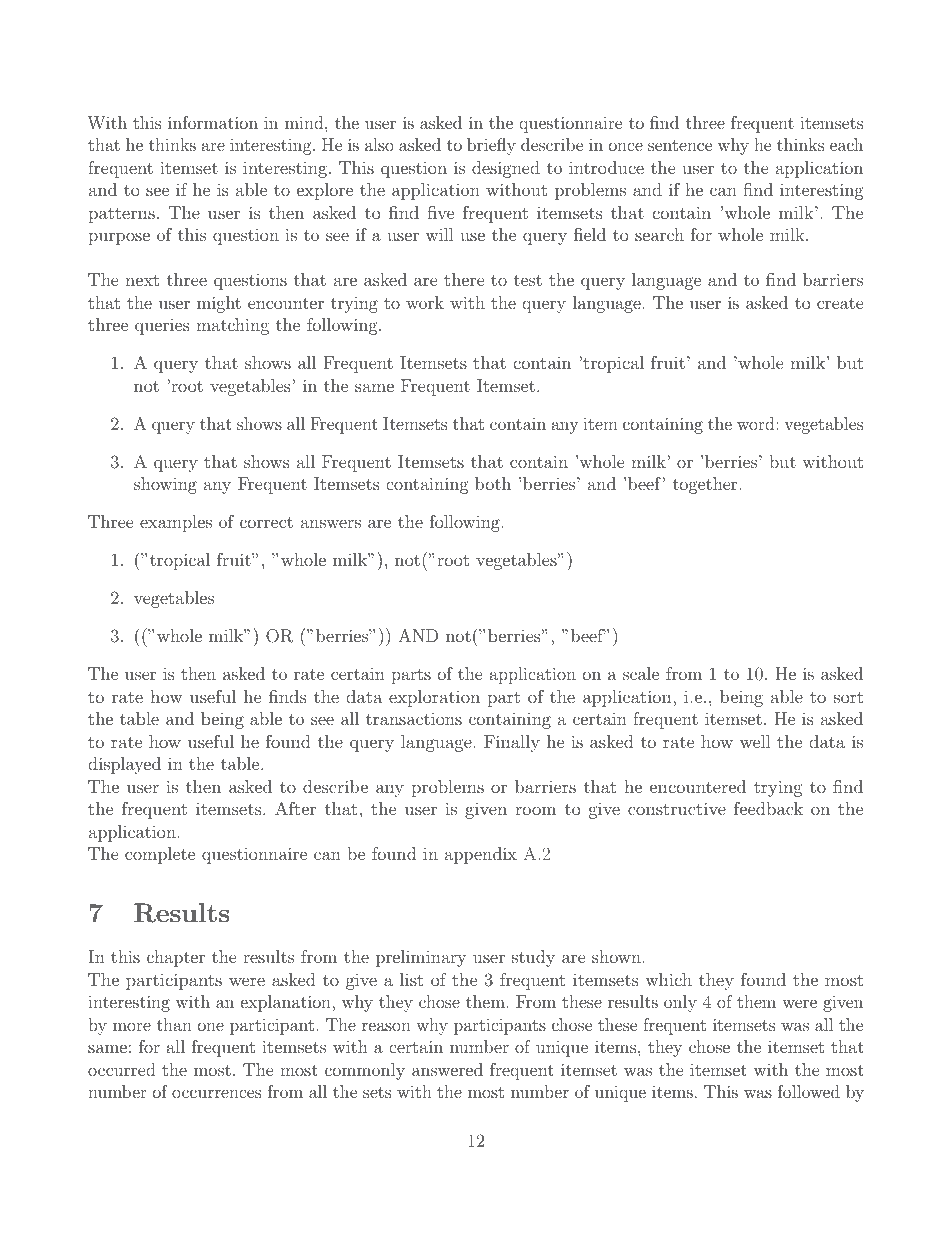 Image resolution: width=952 pixels, height=1233 pixels. Describe the element at coordinates (213, 122) in the screenshot. I see `information` at that location.
